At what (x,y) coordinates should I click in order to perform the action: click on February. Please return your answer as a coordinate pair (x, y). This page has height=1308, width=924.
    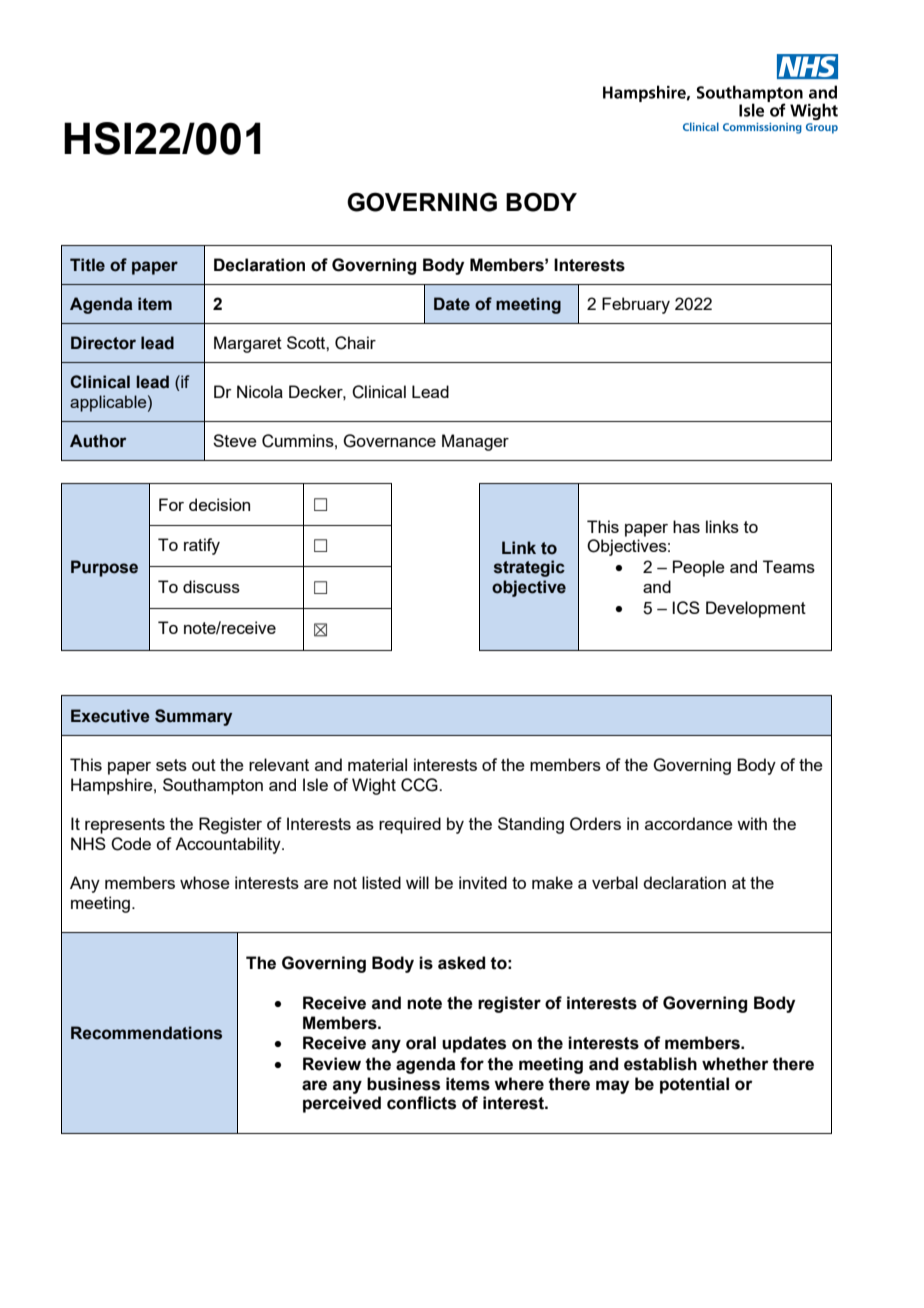
    Looking at the image, I should click on (636, 305).
